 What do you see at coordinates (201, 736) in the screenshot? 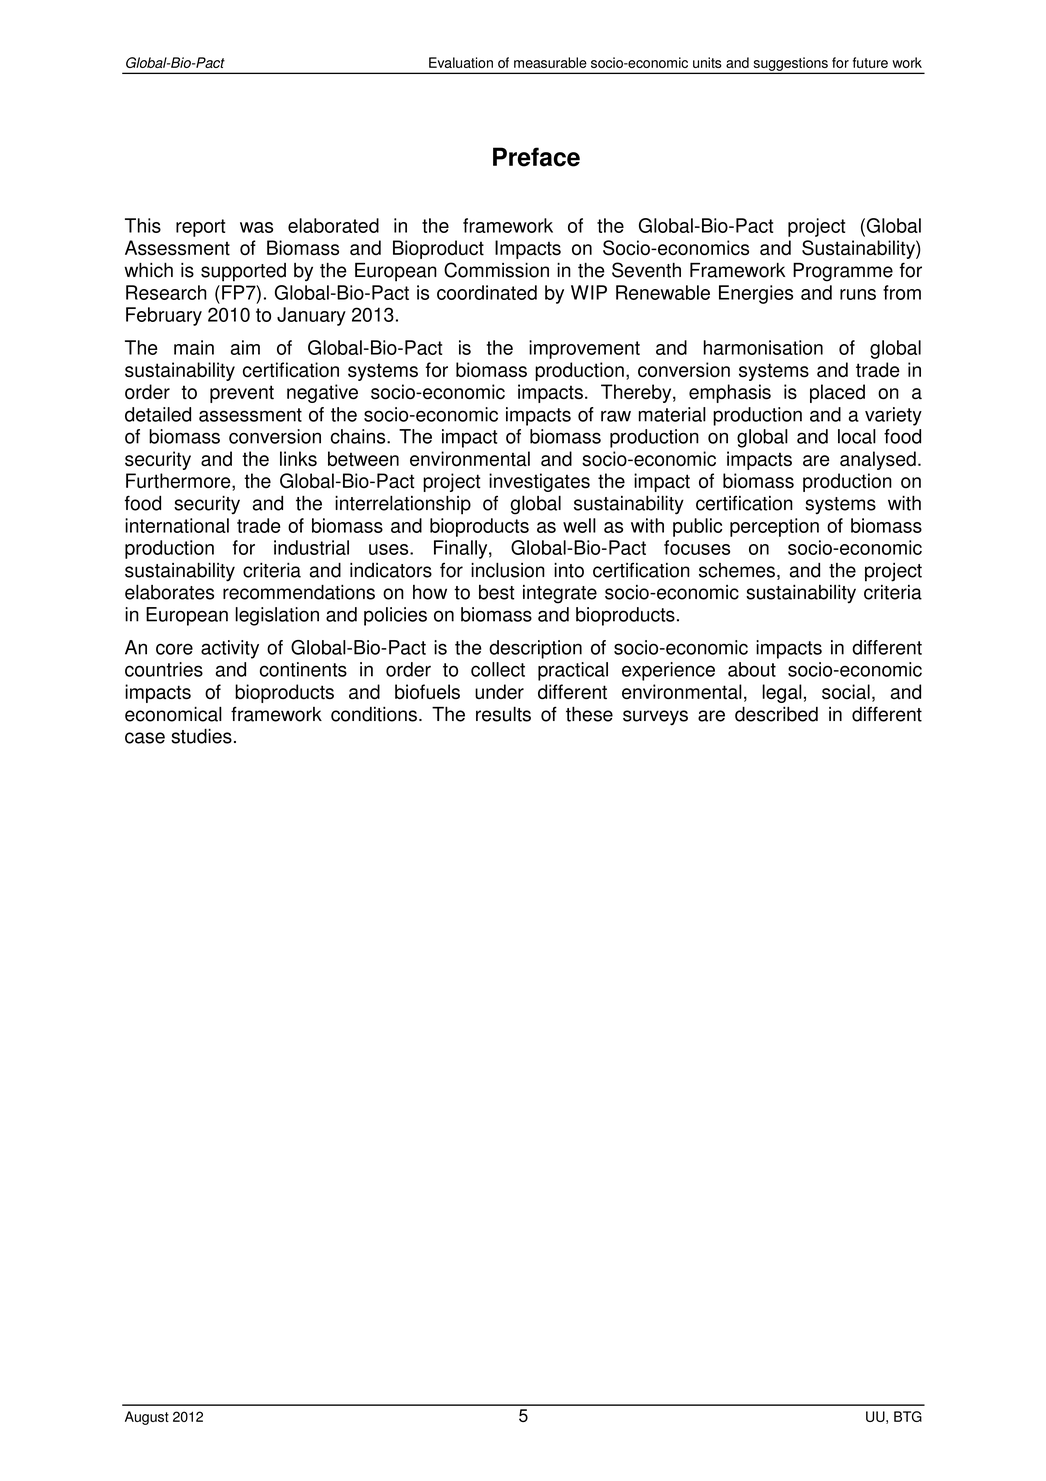
I see `studies` at bounding box center [201, 736].
